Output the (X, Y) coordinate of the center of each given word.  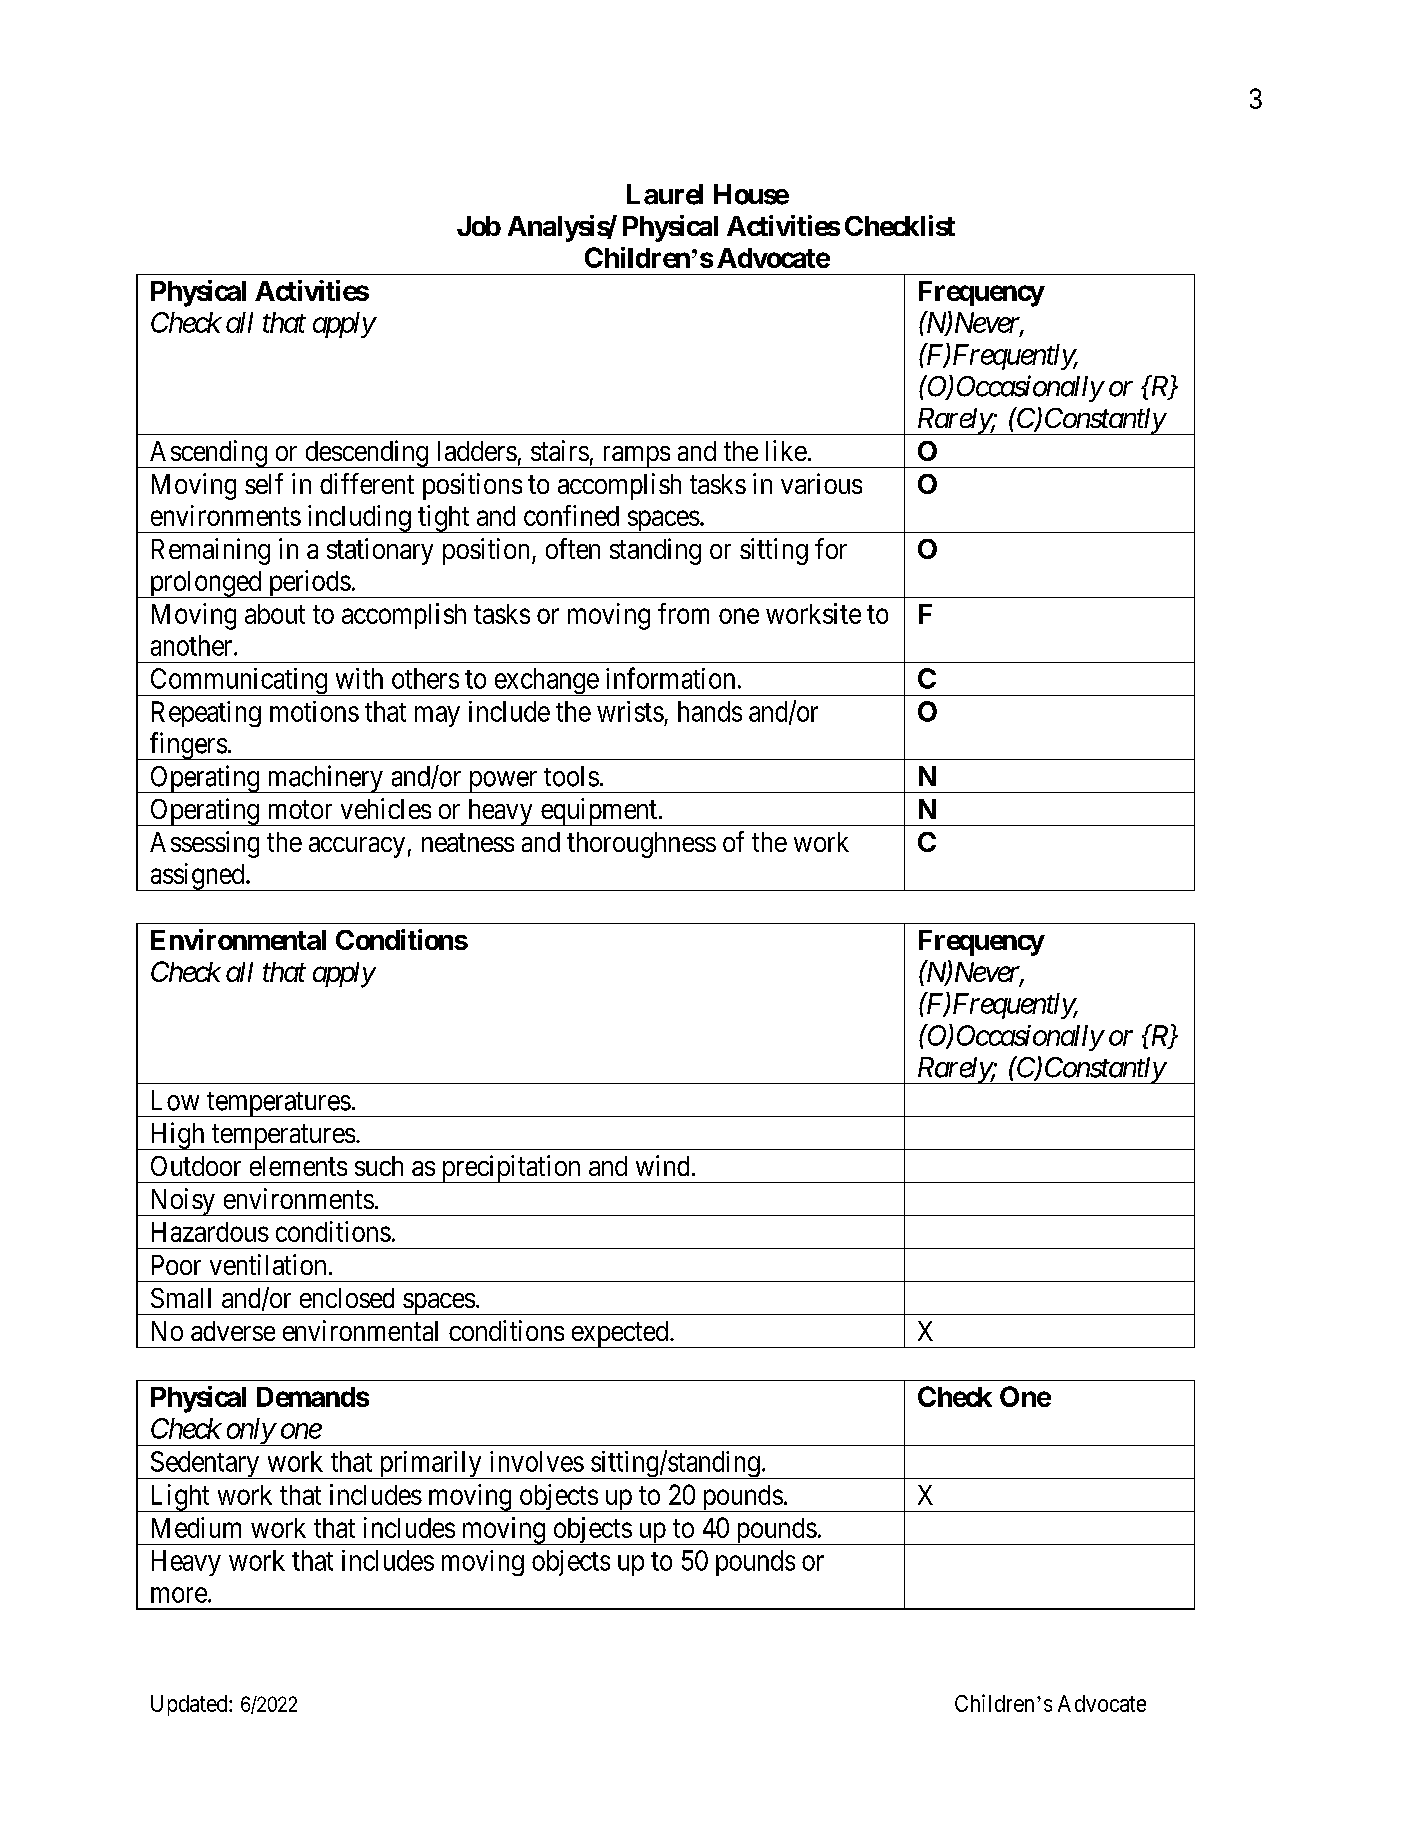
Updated (190, 1705)
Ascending (208, 454)
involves (537, 1461)
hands (710, 711)
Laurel (665, 194)
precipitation (511, 1169)
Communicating (238, 682)
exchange (546, 682)
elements (298, 1166)
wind (662, 1165)
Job (479, 226)
